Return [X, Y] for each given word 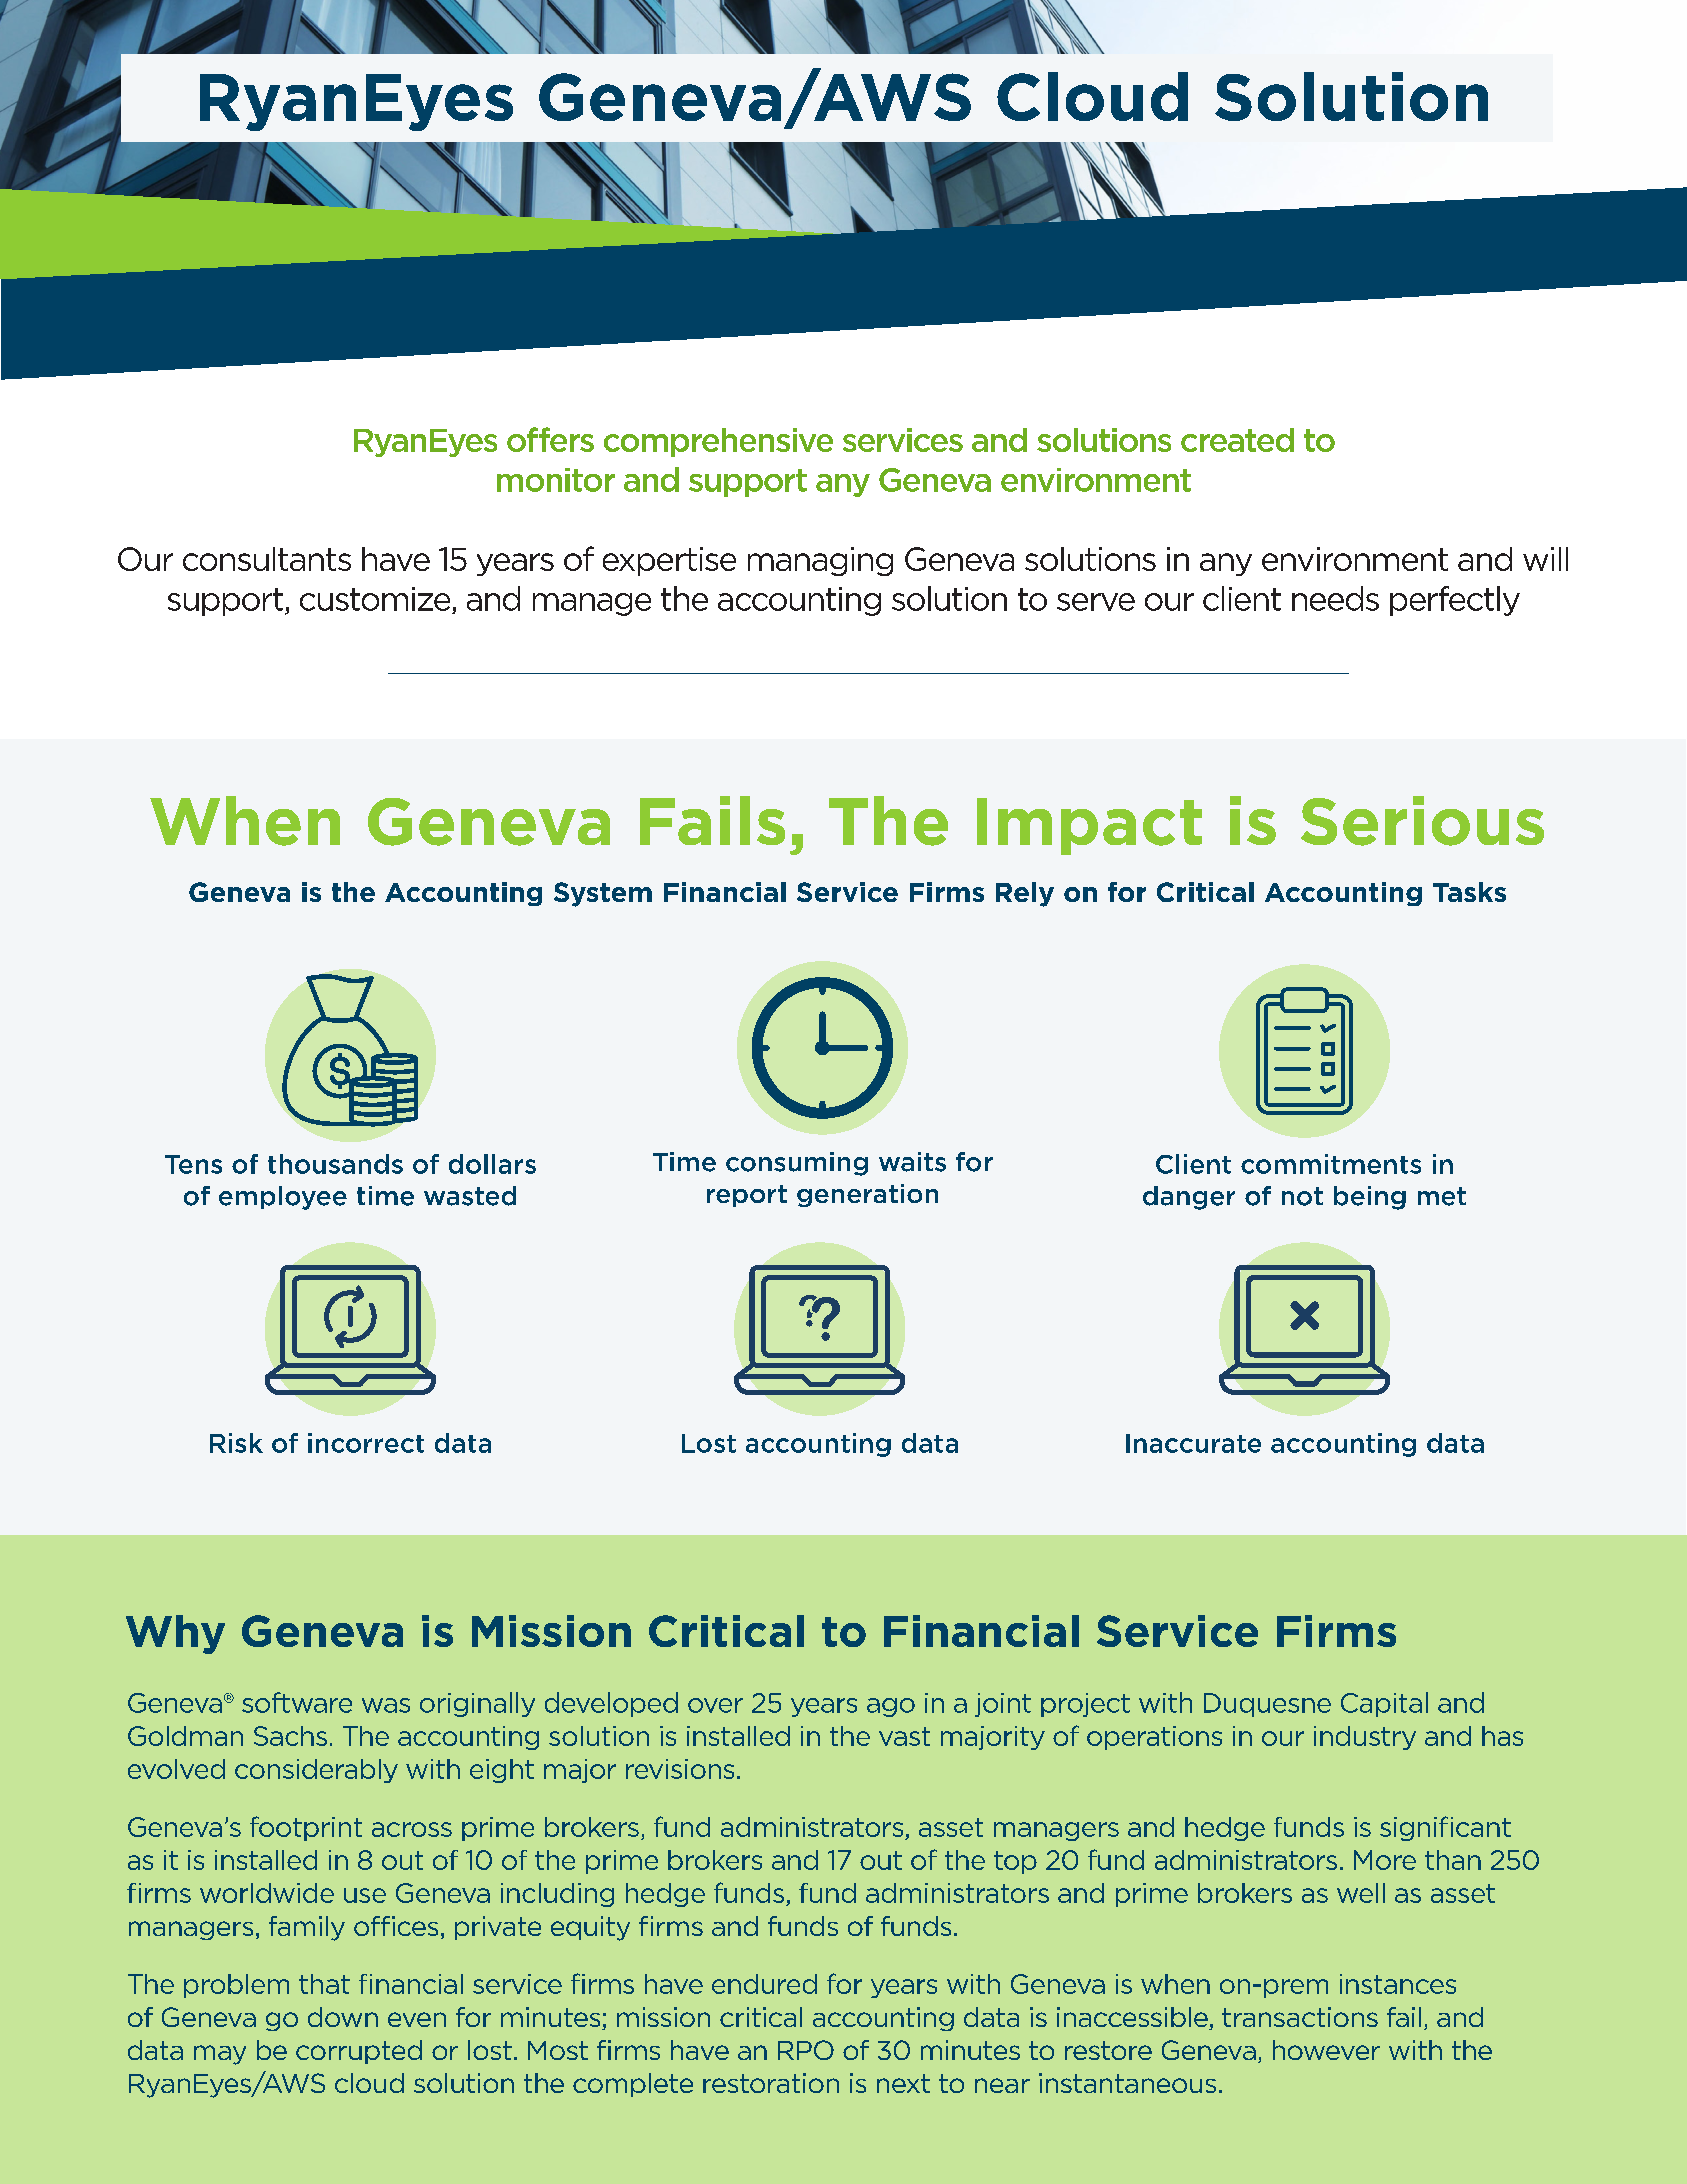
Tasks [1469, 892]
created [1237, 440]
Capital [1384, 1704]
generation [867, 1195]
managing [820, 561]
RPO [806, 2050]
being [1370, 1198]
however [1326, 2050]
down [343, 2017]
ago [891, 1707]
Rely [1025, 894]
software [297, 1702]
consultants [267, 559]
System [603, 894]
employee [283, 1198]
